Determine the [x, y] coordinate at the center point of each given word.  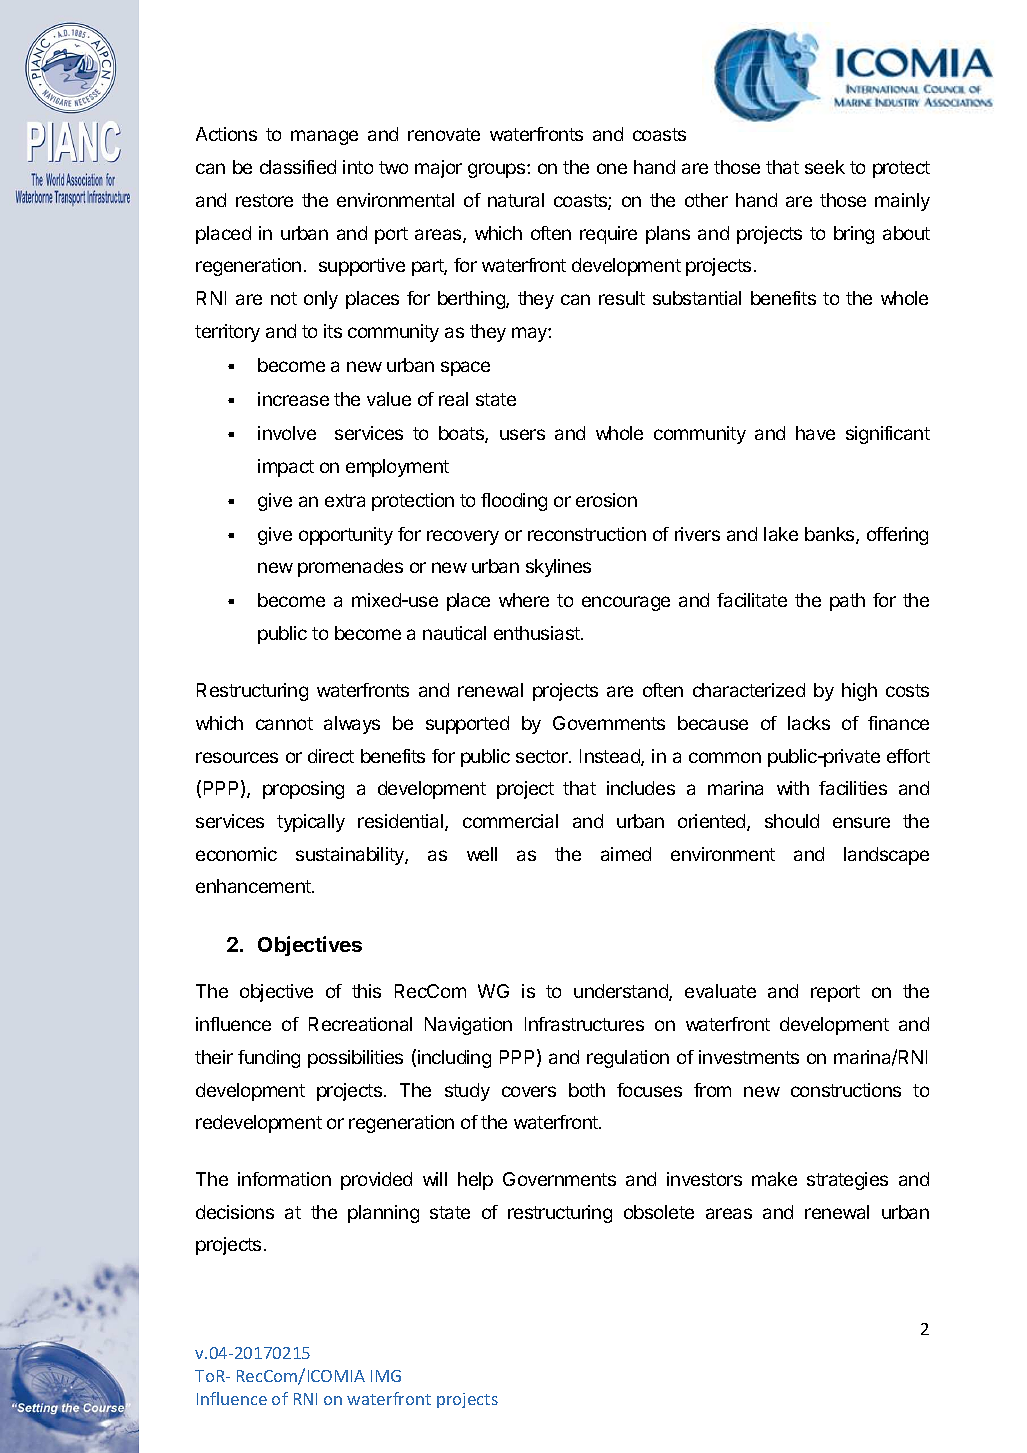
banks [831, 535]
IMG [386, 1376]
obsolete [659, 1212]
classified [298, 167]
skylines [558, 568]
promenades [350, 568]
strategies [847, 1181]
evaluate [720, 991]
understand [622, 992]
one [612, 168]
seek [825, 167]
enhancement [254, 886]
